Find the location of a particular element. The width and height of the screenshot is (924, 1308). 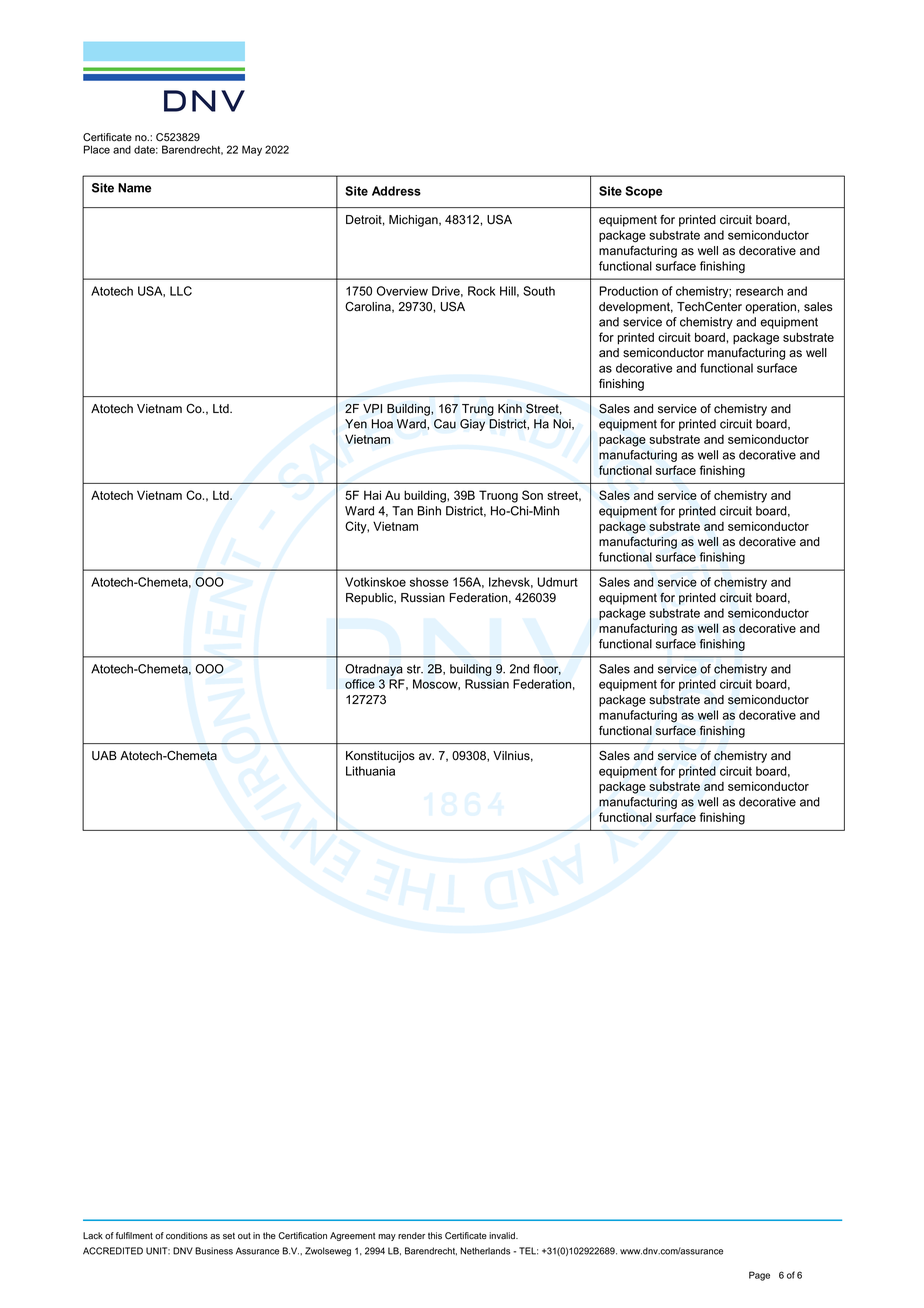

UAB is located at coordinates (104, 756).
